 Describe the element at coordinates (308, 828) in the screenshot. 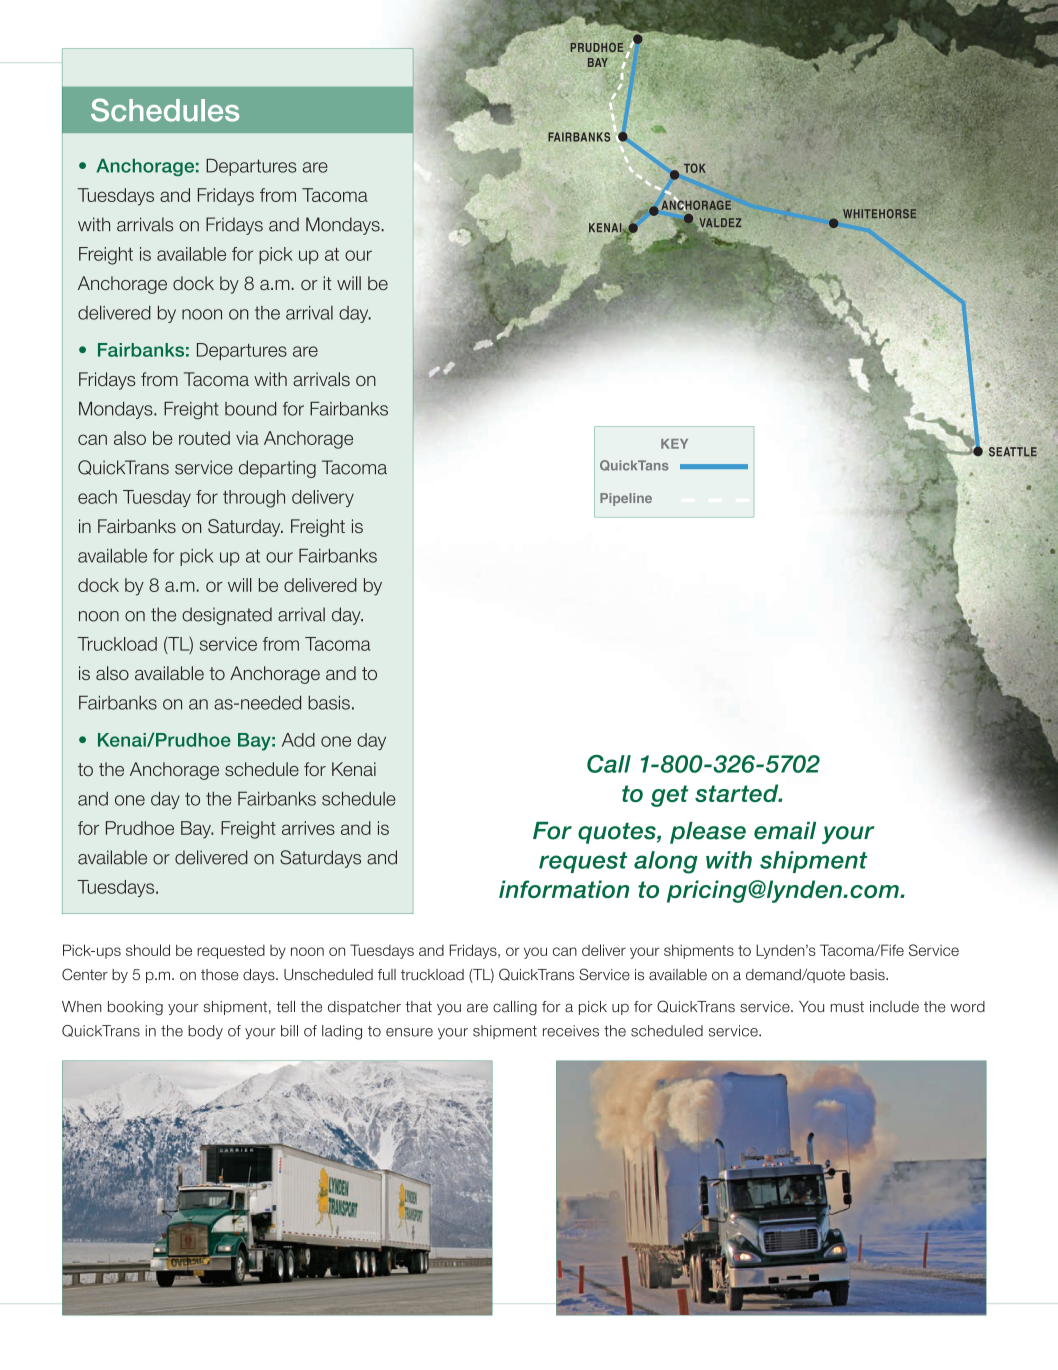

I see `arrives` at that location.
